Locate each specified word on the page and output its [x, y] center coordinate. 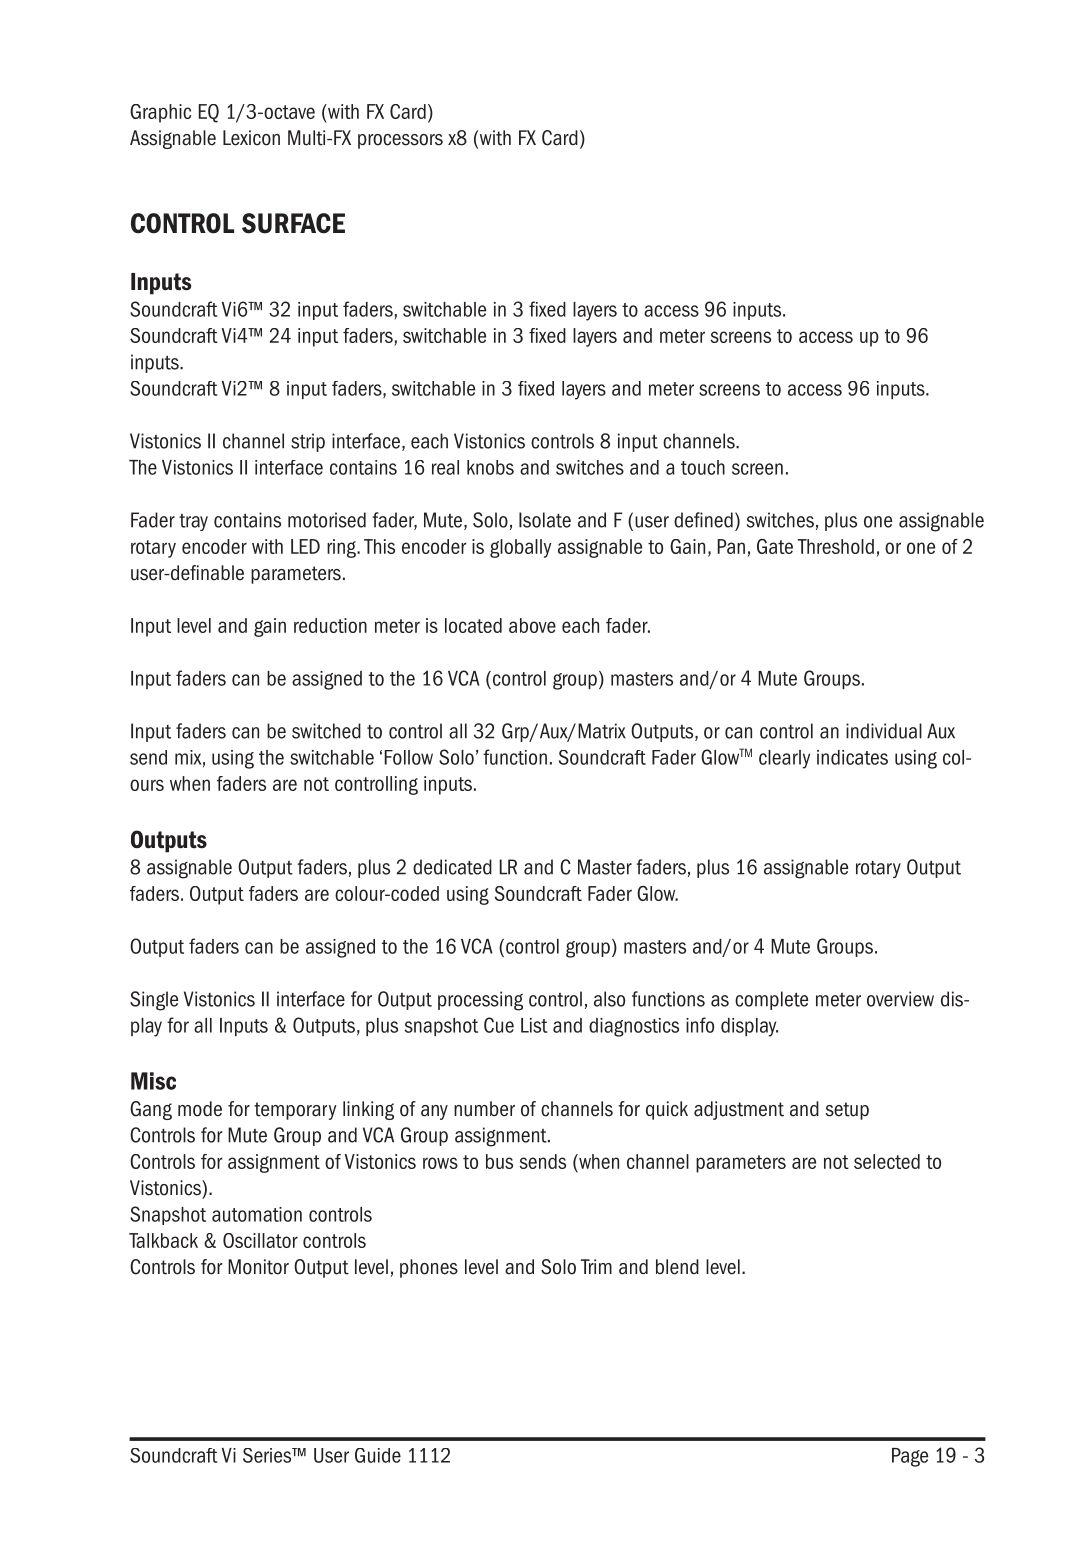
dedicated [452, 867]
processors [400, 141]
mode [200, 1109]
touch [703, 467]
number [484, 1109]
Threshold [836, 546]
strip [308, 442]
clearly [784, 759]
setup [847, 1111]
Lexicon [251, 138]
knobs [490, 467]
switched [326, 731]
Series [268, 1455]
